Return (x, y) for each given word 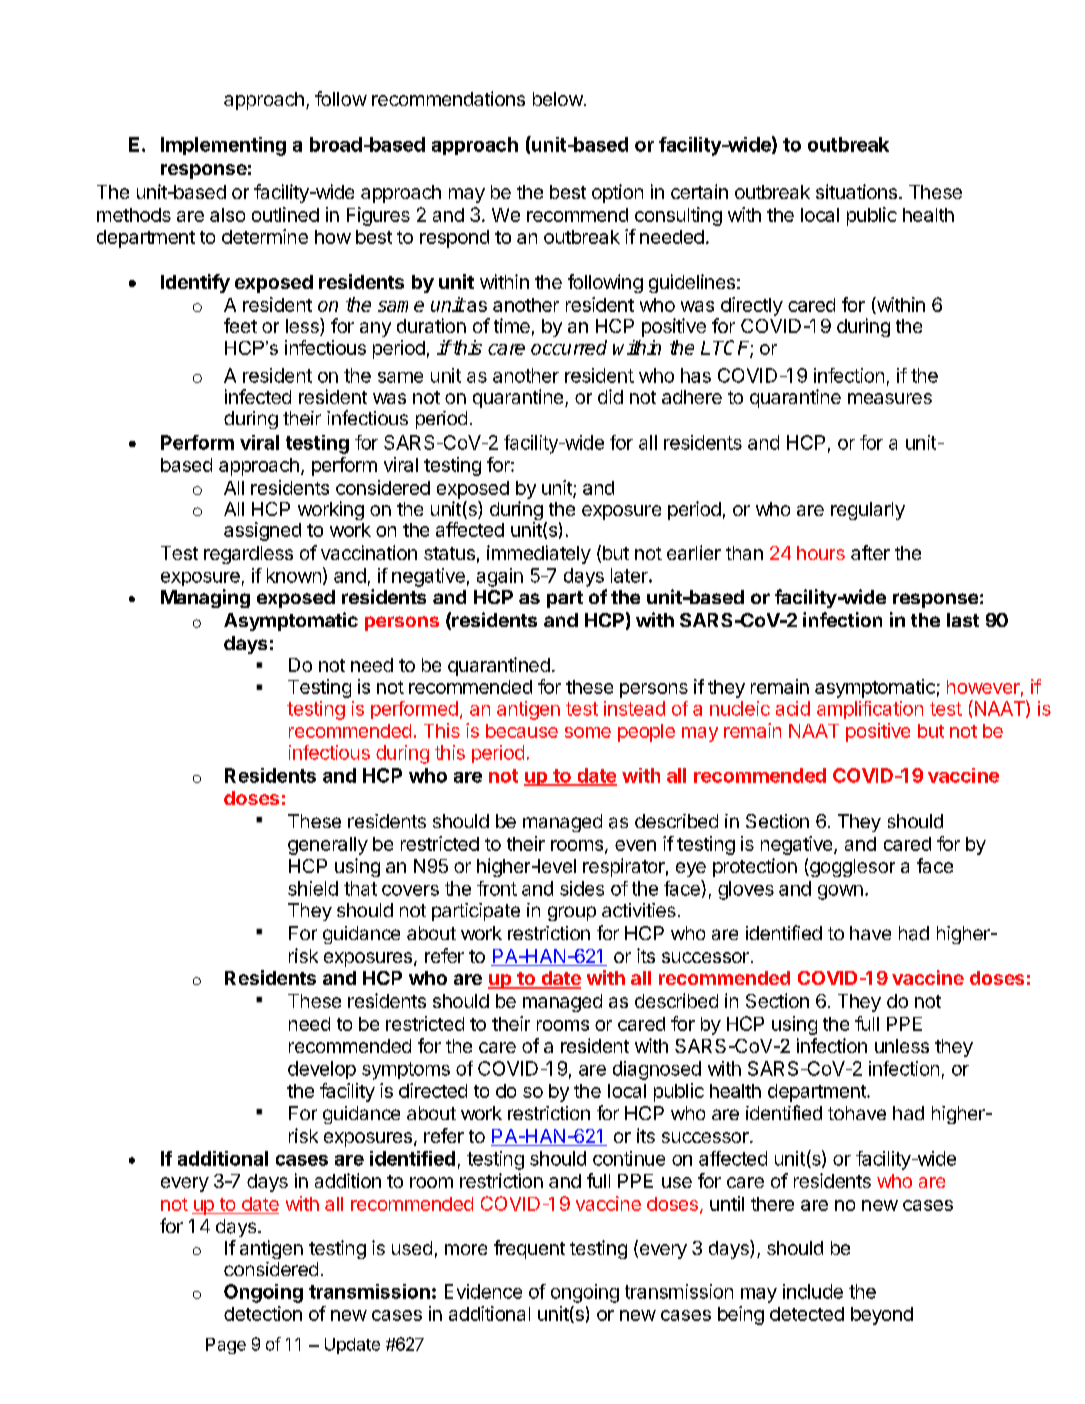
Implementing (223, 146)
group (572, 913)
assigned (262, 531)
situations (858, 191)
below (558, 99)
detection (263, 1313)
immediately (539, 554)
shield (313, 888)
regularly (868, 511)
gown (840, 892)
